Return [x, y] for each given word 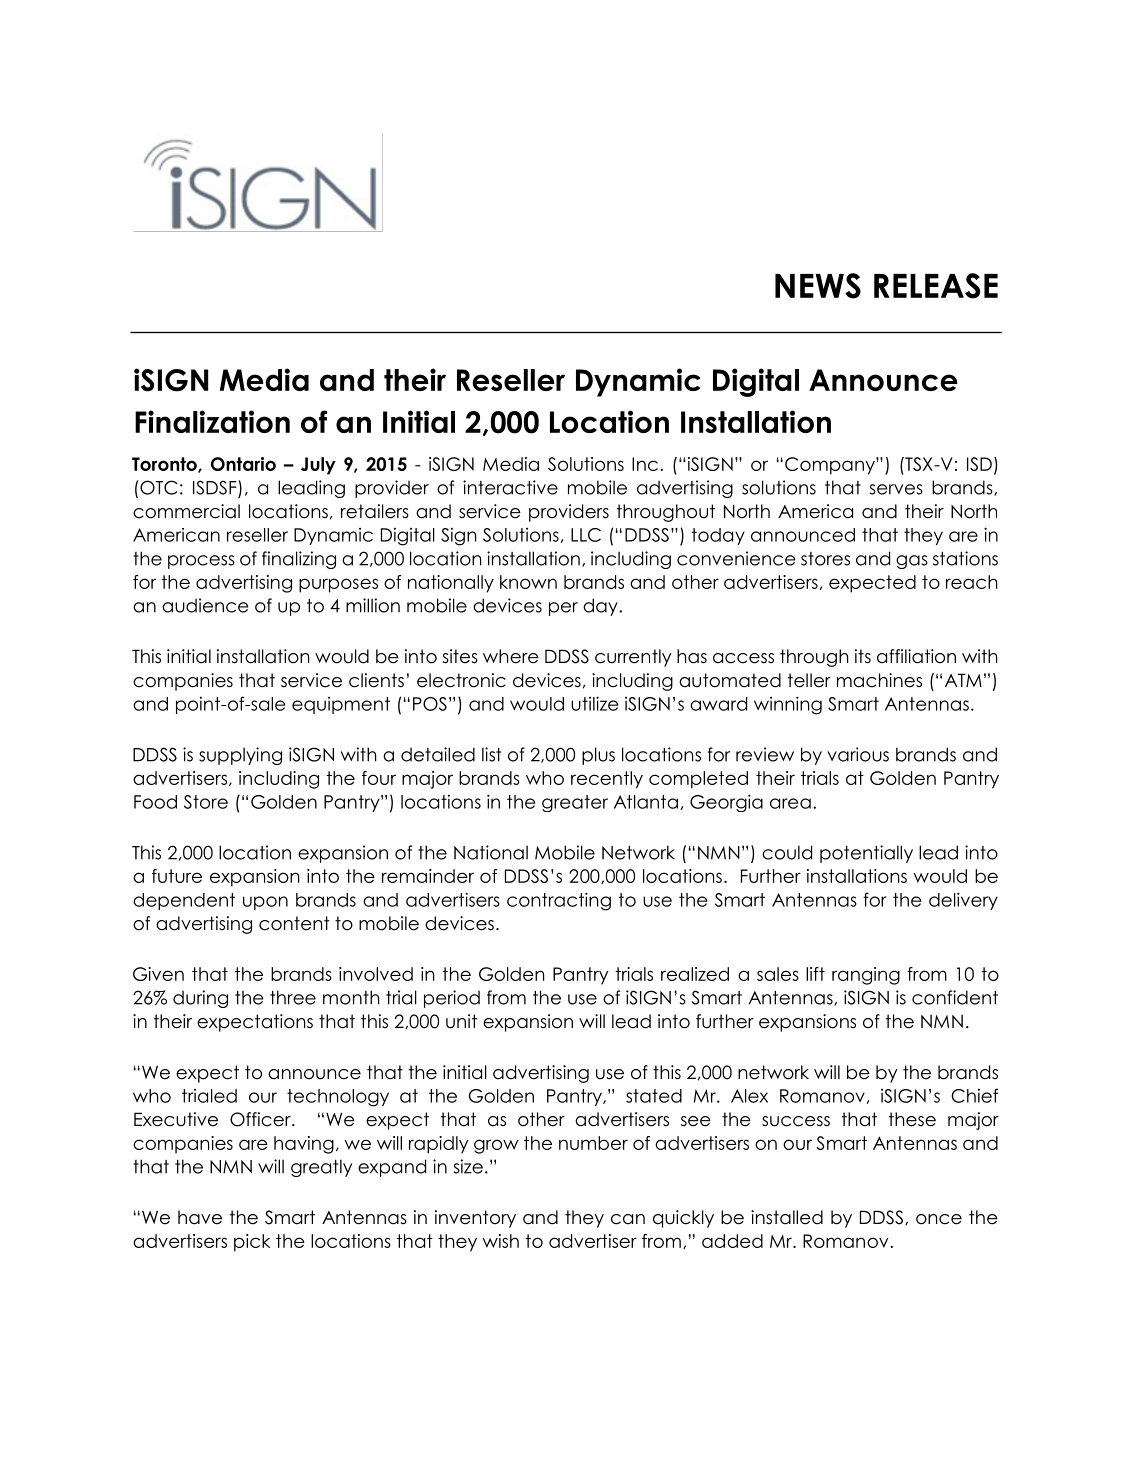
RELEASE [936, 286]
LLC [586, 535]
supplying [240, 756]
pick [252, 1243]
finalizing [299, 560]
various [858, 754]
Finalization [212, 421]
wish [500, 1241]
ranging [866, 976]
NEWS [818, 286]
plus [598, 756]
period [452, 999]
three [293, 997]
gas [912, 562]
